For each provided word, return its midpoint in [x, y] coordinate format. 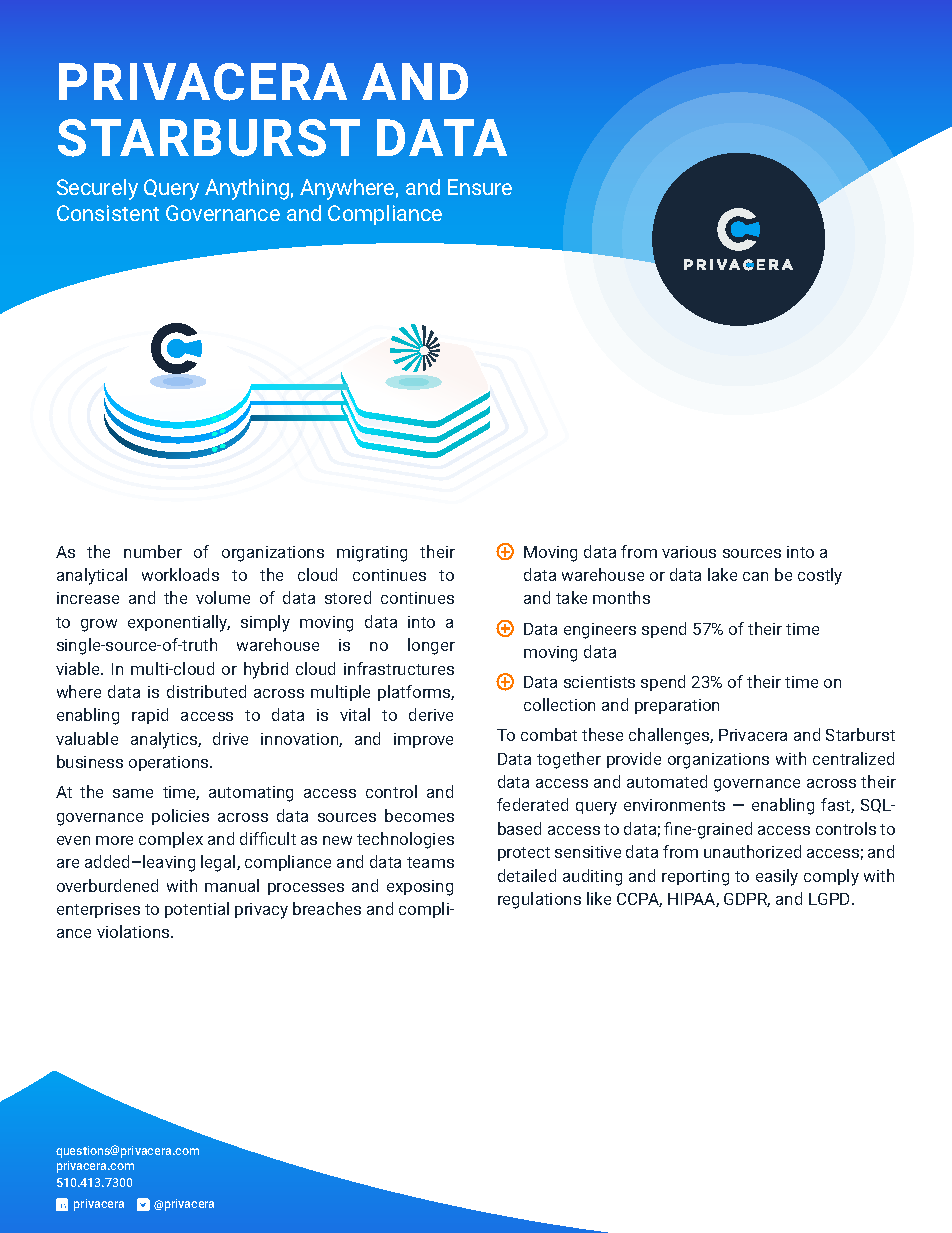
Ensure [480, 187]
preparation [677, 706]
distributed [206, 691]
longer [431, 646]
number [153, 551]
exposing [420, 888]
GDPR [747, 900]
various [689, 552]
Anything [247, 189]
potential [197, 910]
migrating [372, 554]
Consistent [108, 213]
